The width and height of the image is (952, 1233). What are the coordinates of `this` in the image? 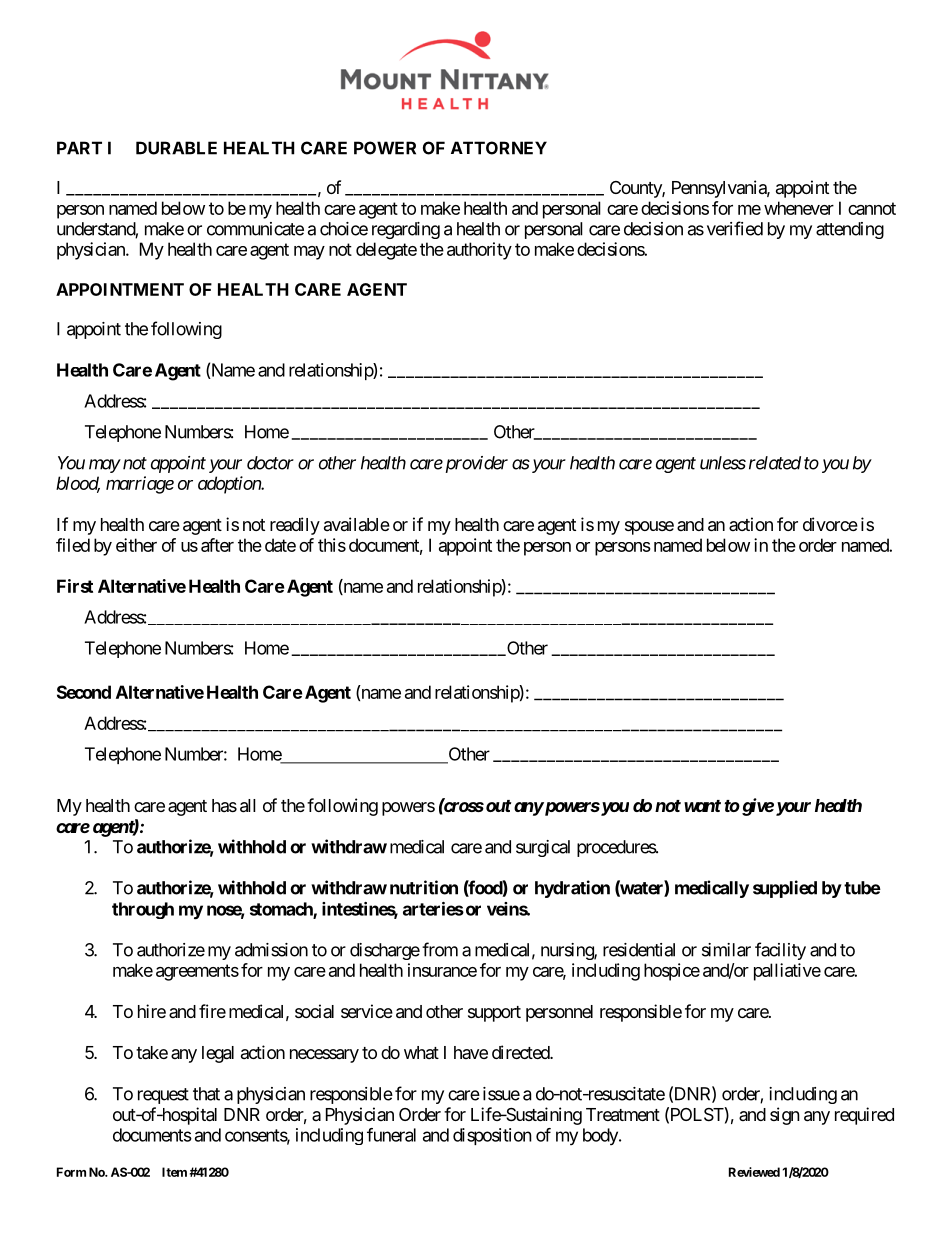 It's located at (332, 545).
